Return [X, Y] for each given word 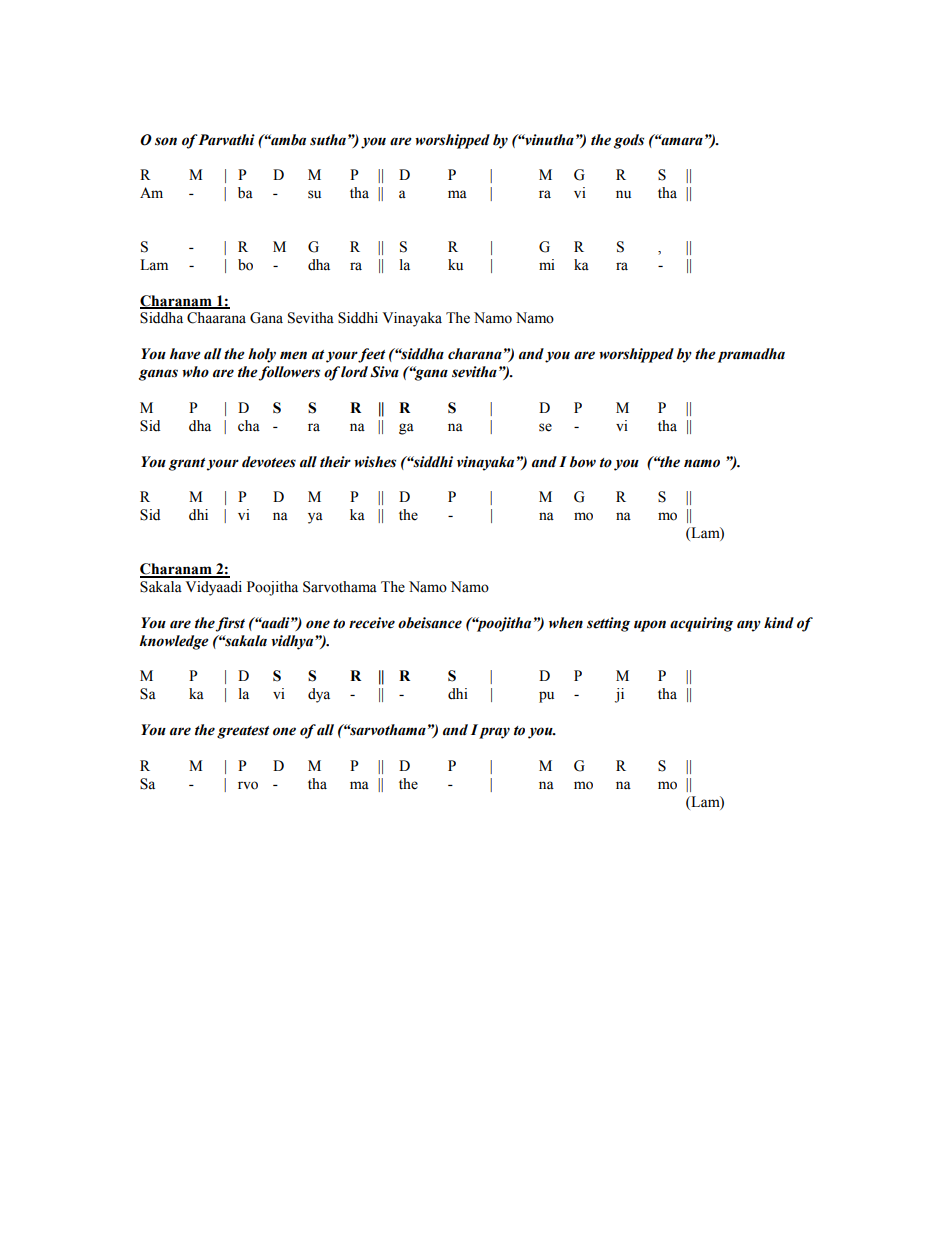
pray [494, 733]
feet [371, 355]
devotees [269, 462]
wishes [375, 462]
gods [629, 141]
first [230, 624]
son [166, 141]
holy [262, 355]
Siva [384, 372]
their [335, 462]
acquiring [701, 624]
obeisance [430, 623]
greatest [243, 732]
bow [583, 462]
